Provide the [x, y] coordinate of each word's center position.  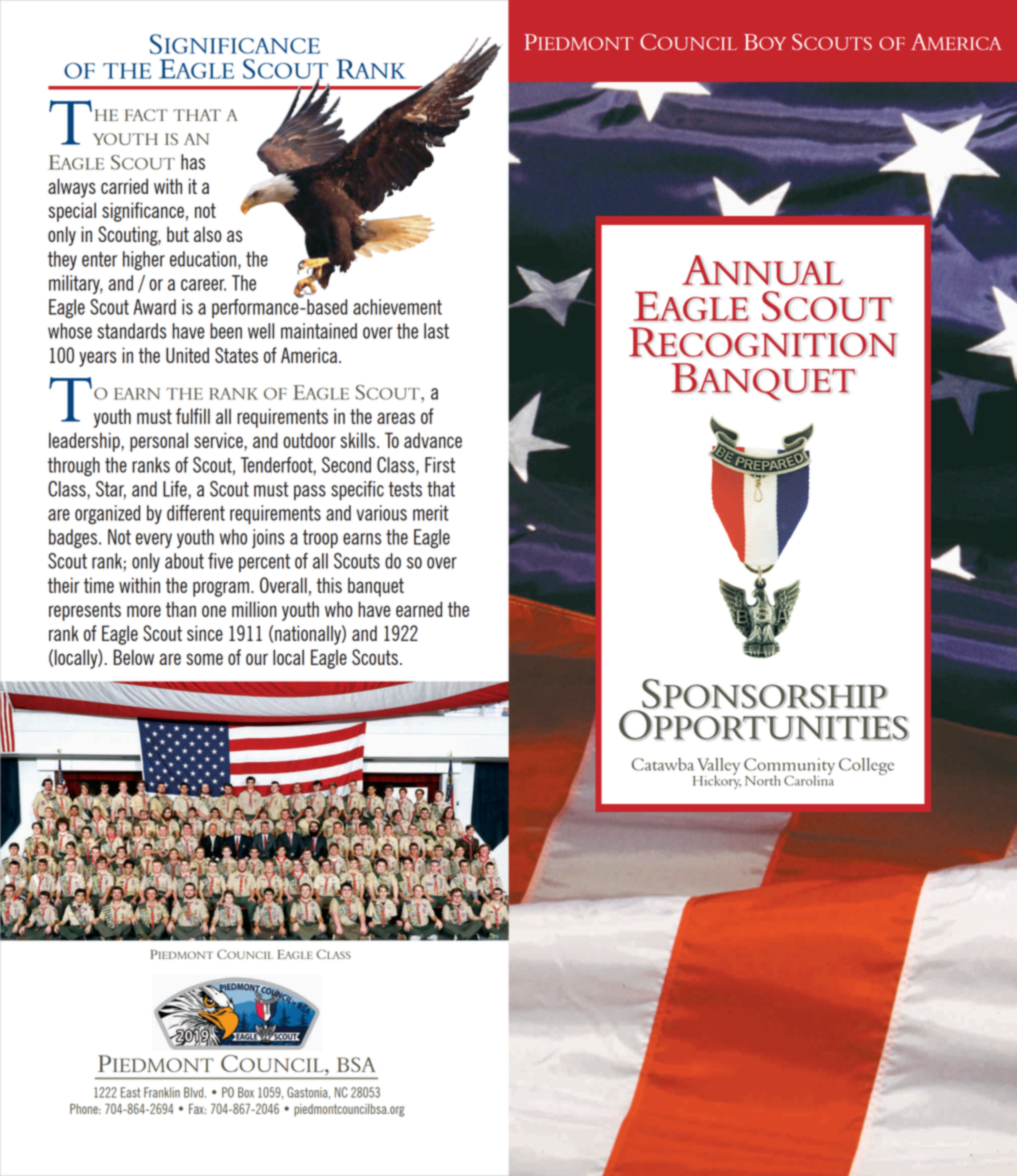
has [193, 162]
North [763, 780]
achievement [397, 307]
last [436, 331]
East [130, 1092]
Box [246, 1092]
